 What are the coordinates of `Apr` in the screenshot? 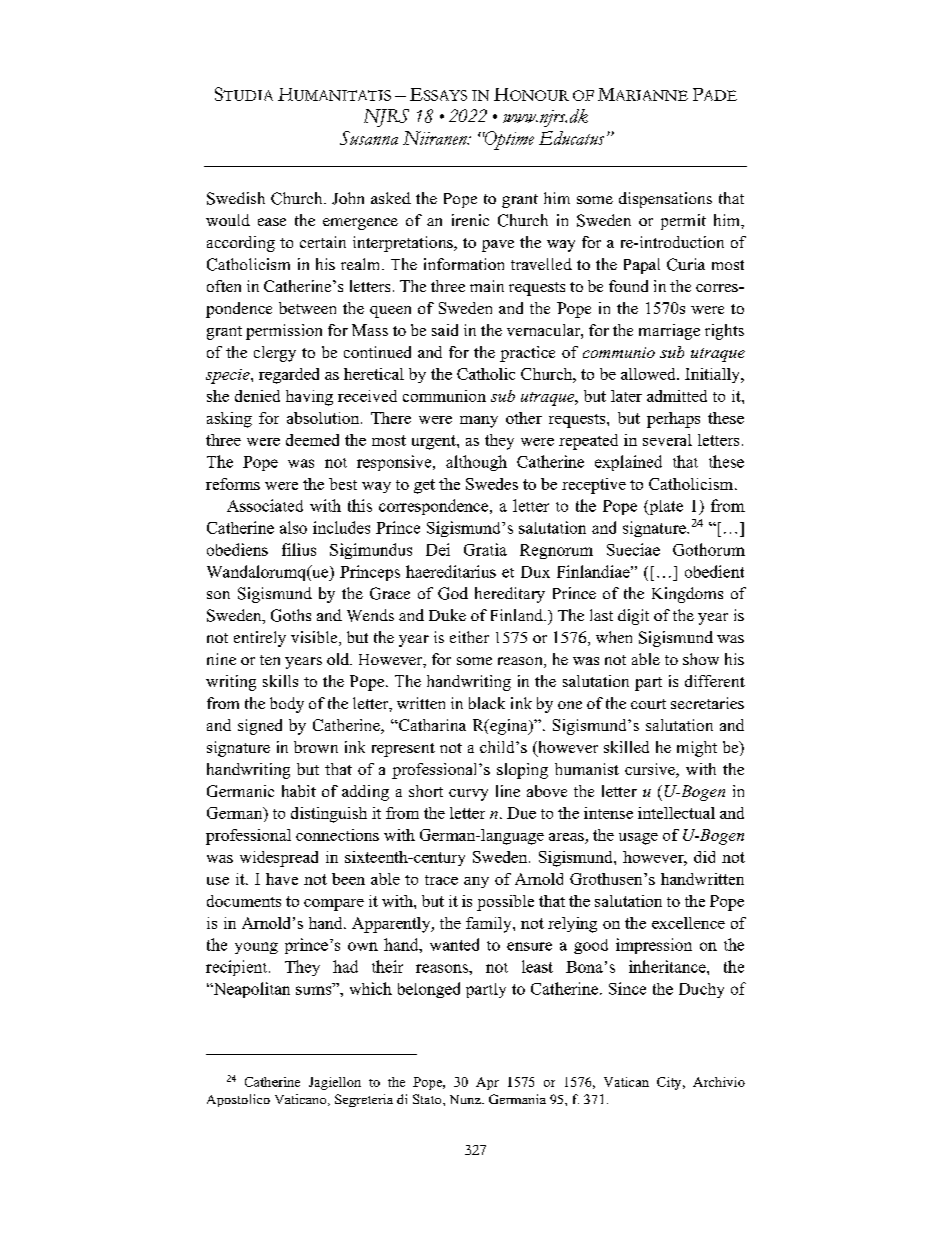 It's located at (487, 1083).
